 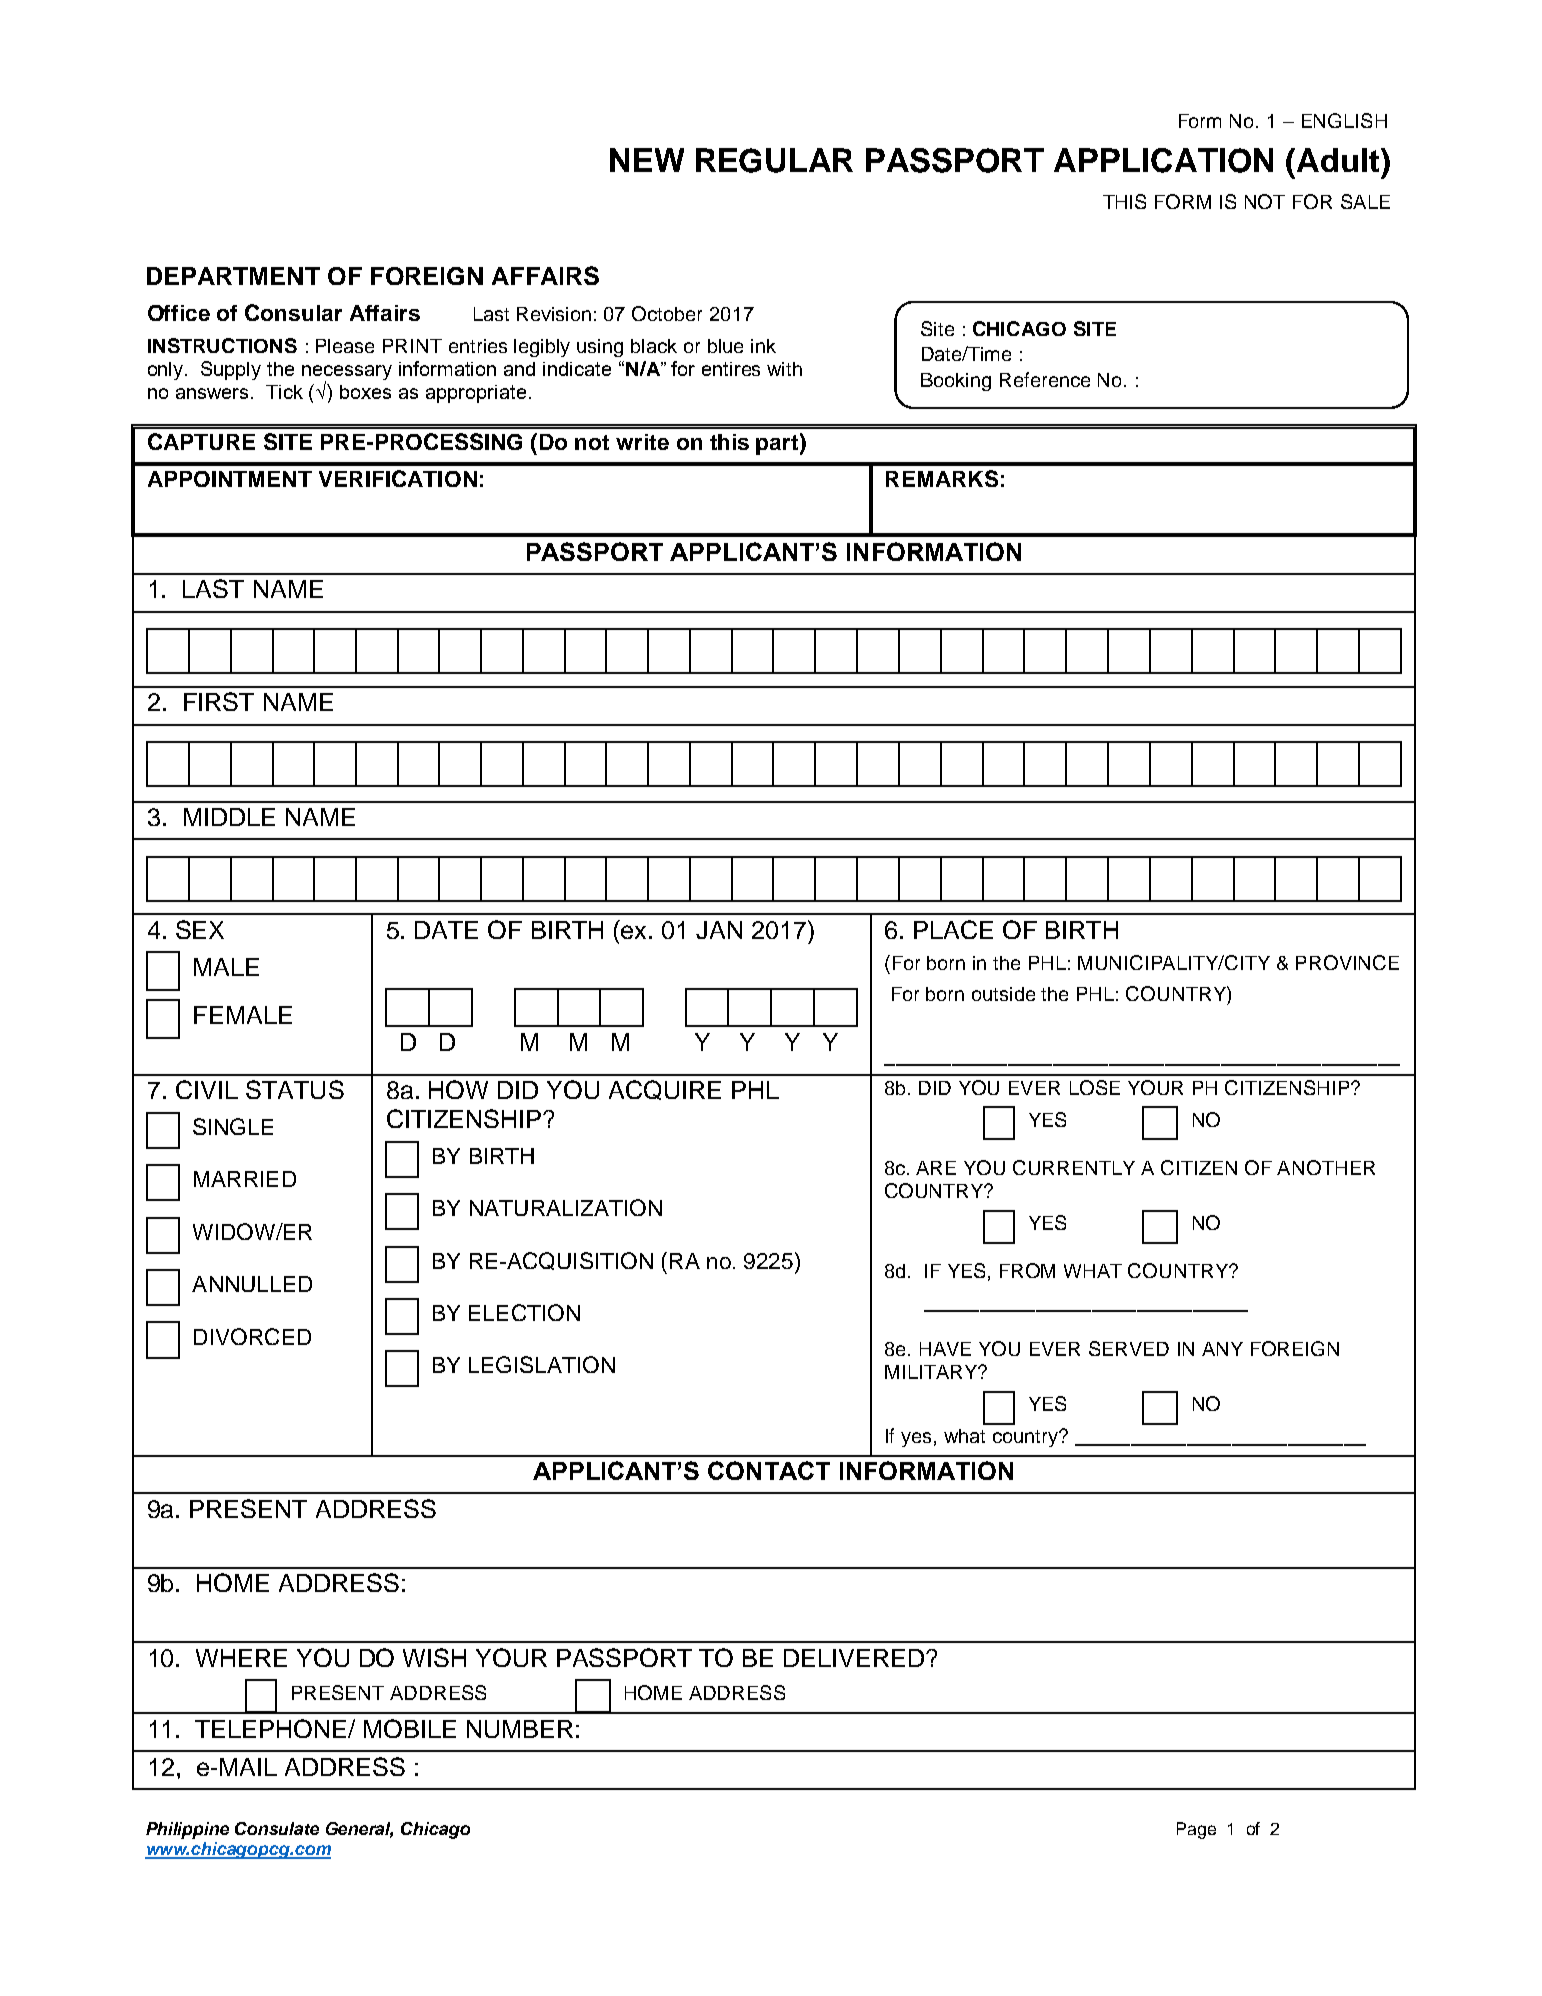 What do you see at coordinates (774, 160) in the page?
I see `REGULAR` at bounding box center [774, 160].
